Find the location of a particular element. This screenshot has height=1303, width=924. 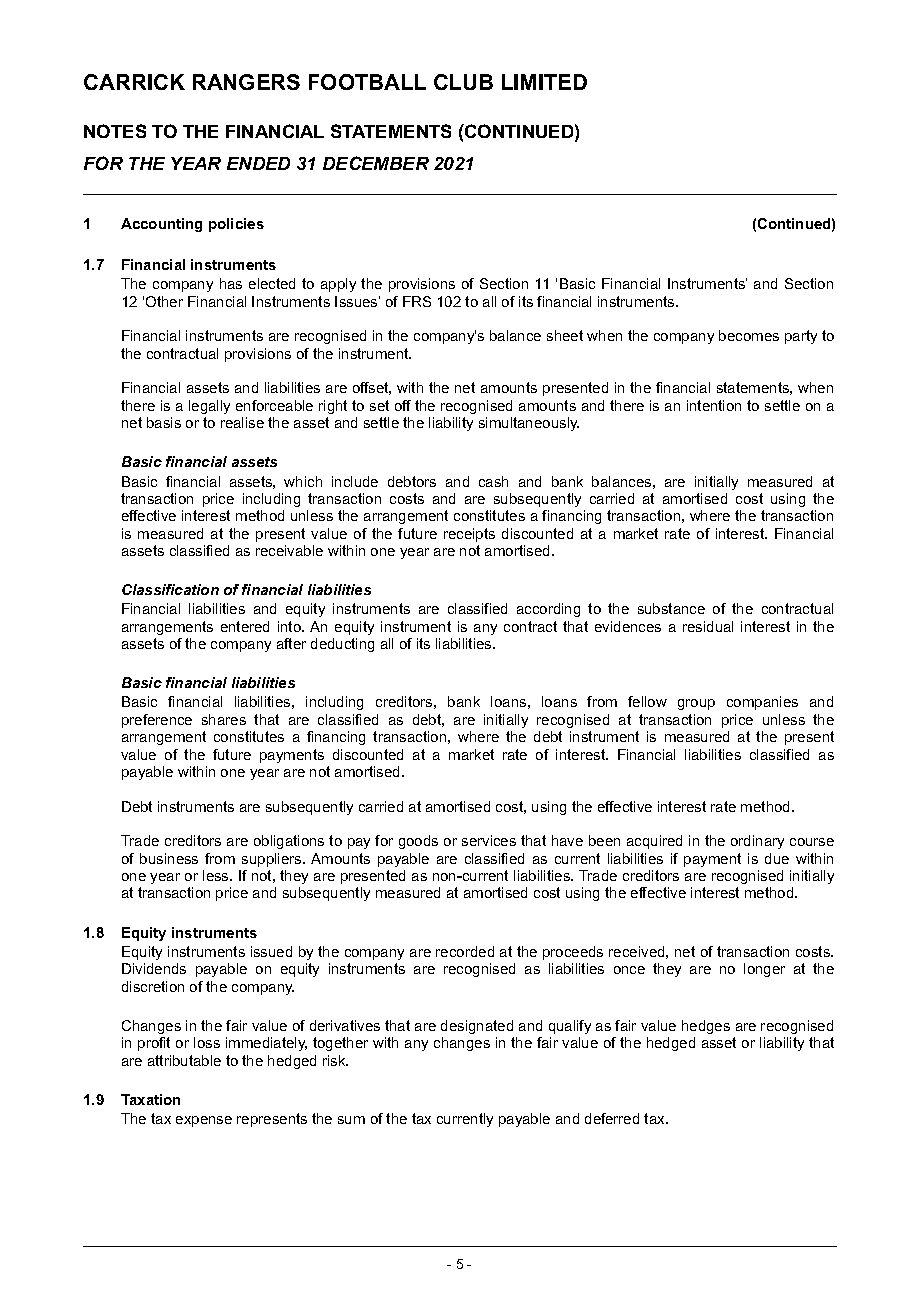

intention is located at coordinates (714, 405).
